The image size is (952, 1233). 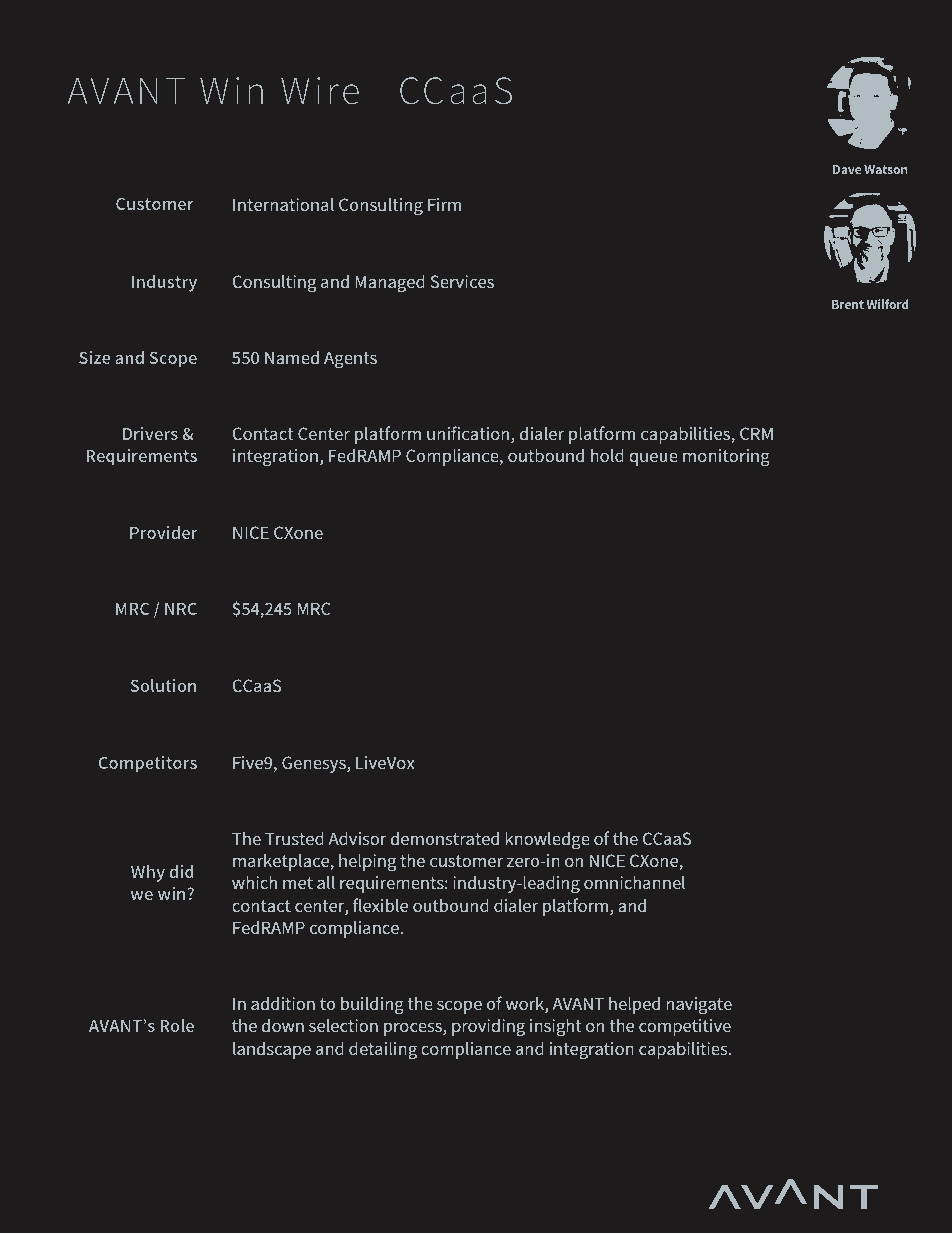 I want to click on omnichannel, so click(x=634, y=882).
